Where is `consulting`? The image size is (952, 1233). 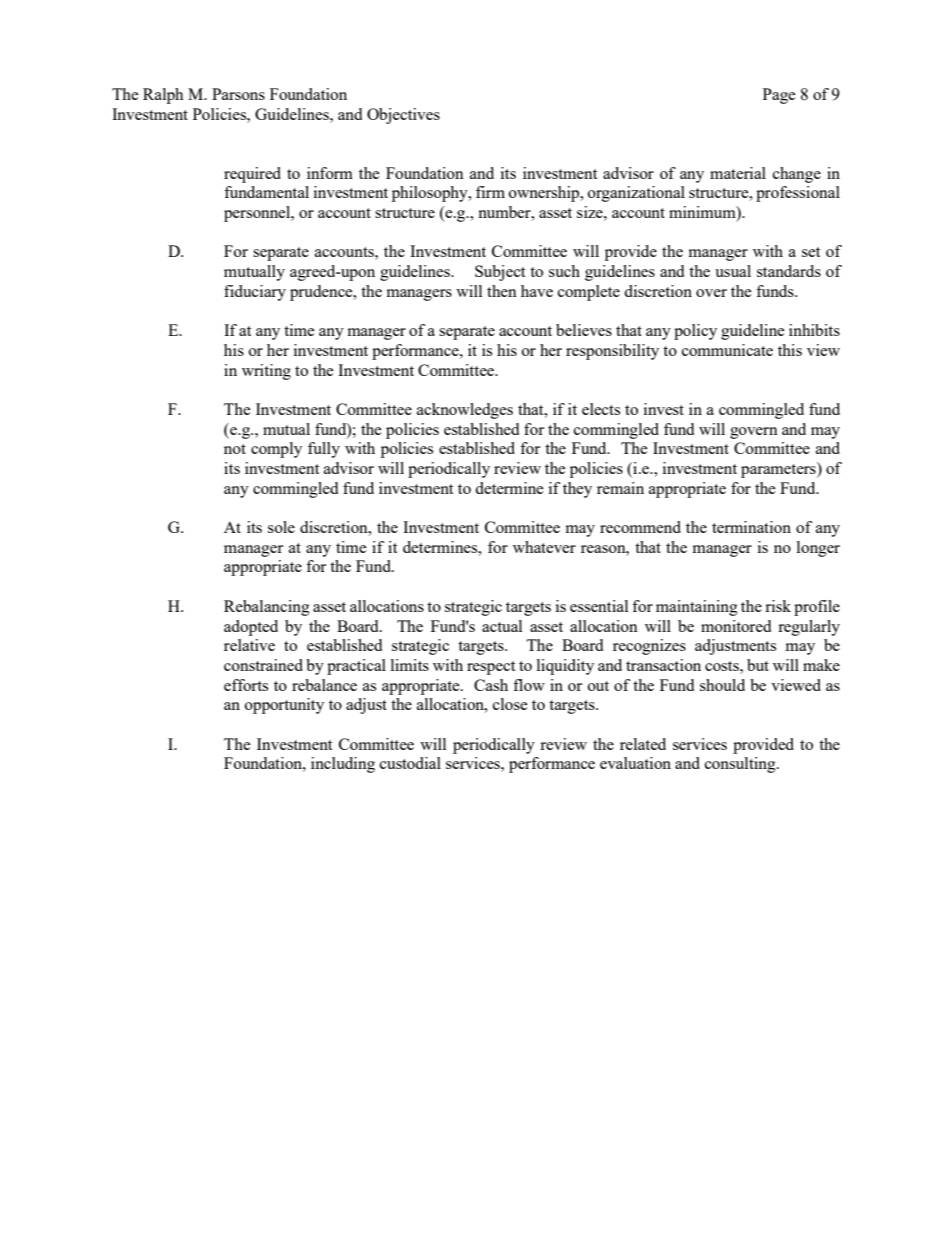
consulting is located at coordinates (741, 765).
